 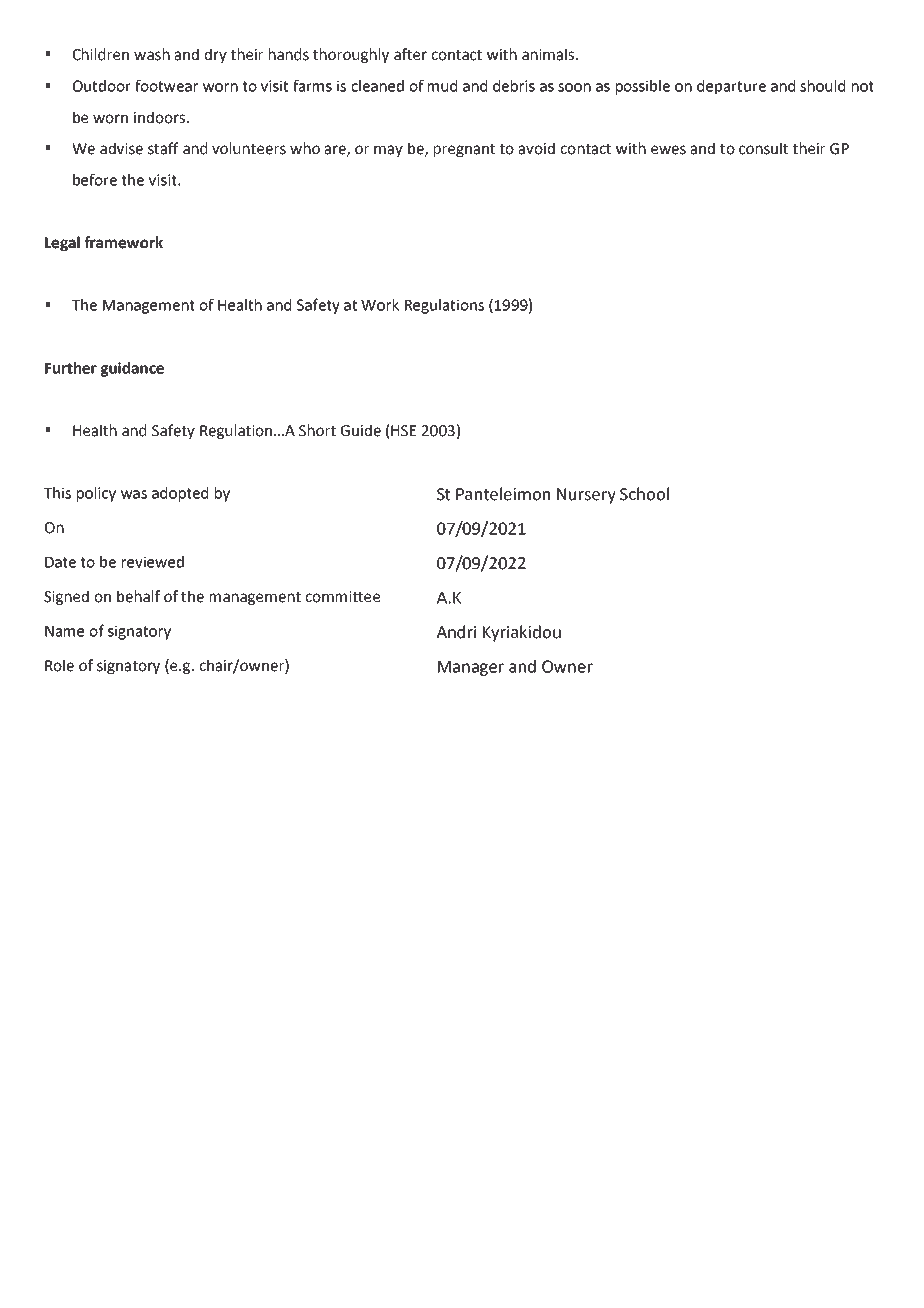 What do you see at coordinates (166, 85) in the screenshot?
I see `footwear` at bounding box center [166, 85].
